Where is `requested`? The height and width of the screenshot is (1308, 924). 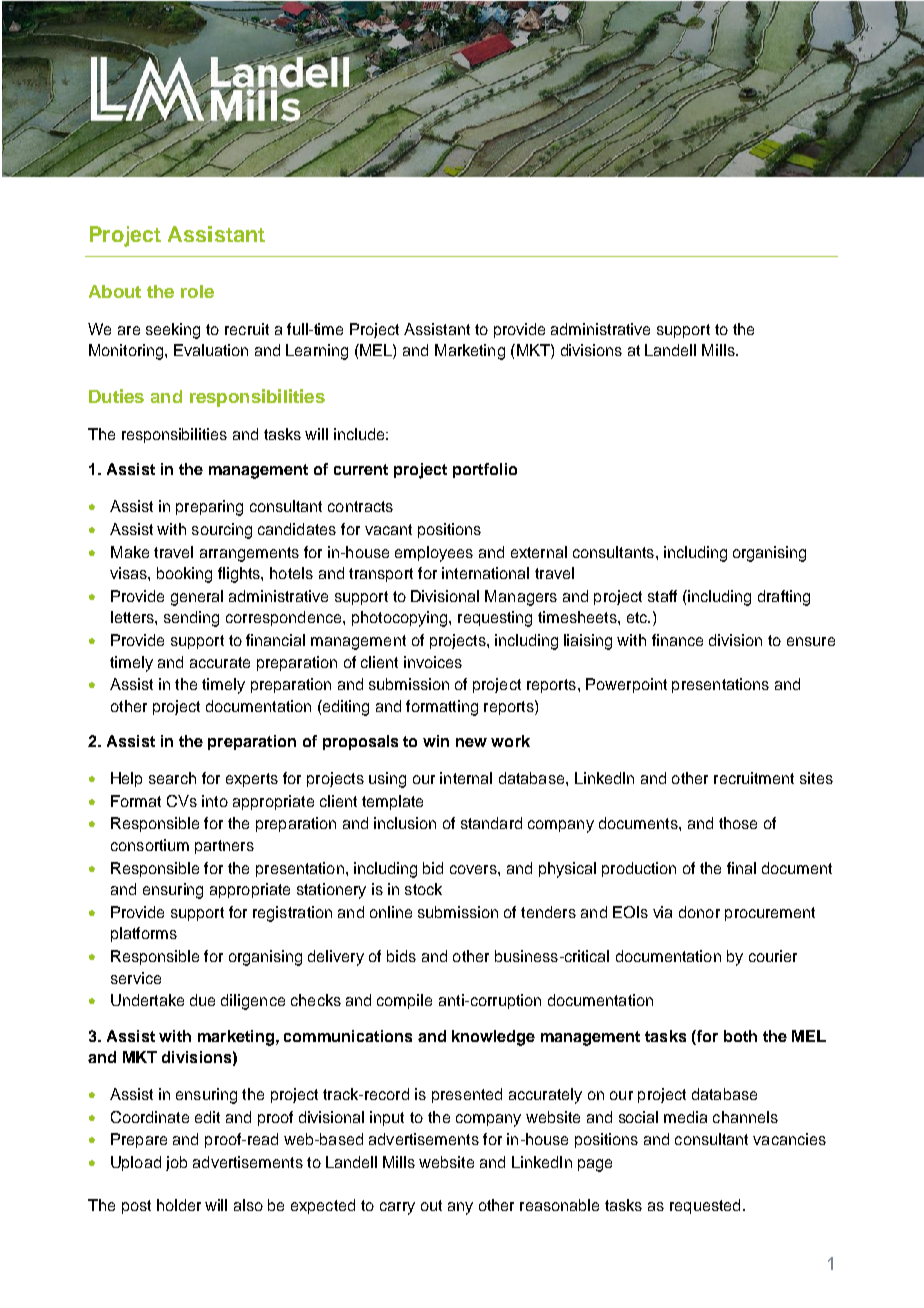
requested is located at coordinates (705, 1206).
